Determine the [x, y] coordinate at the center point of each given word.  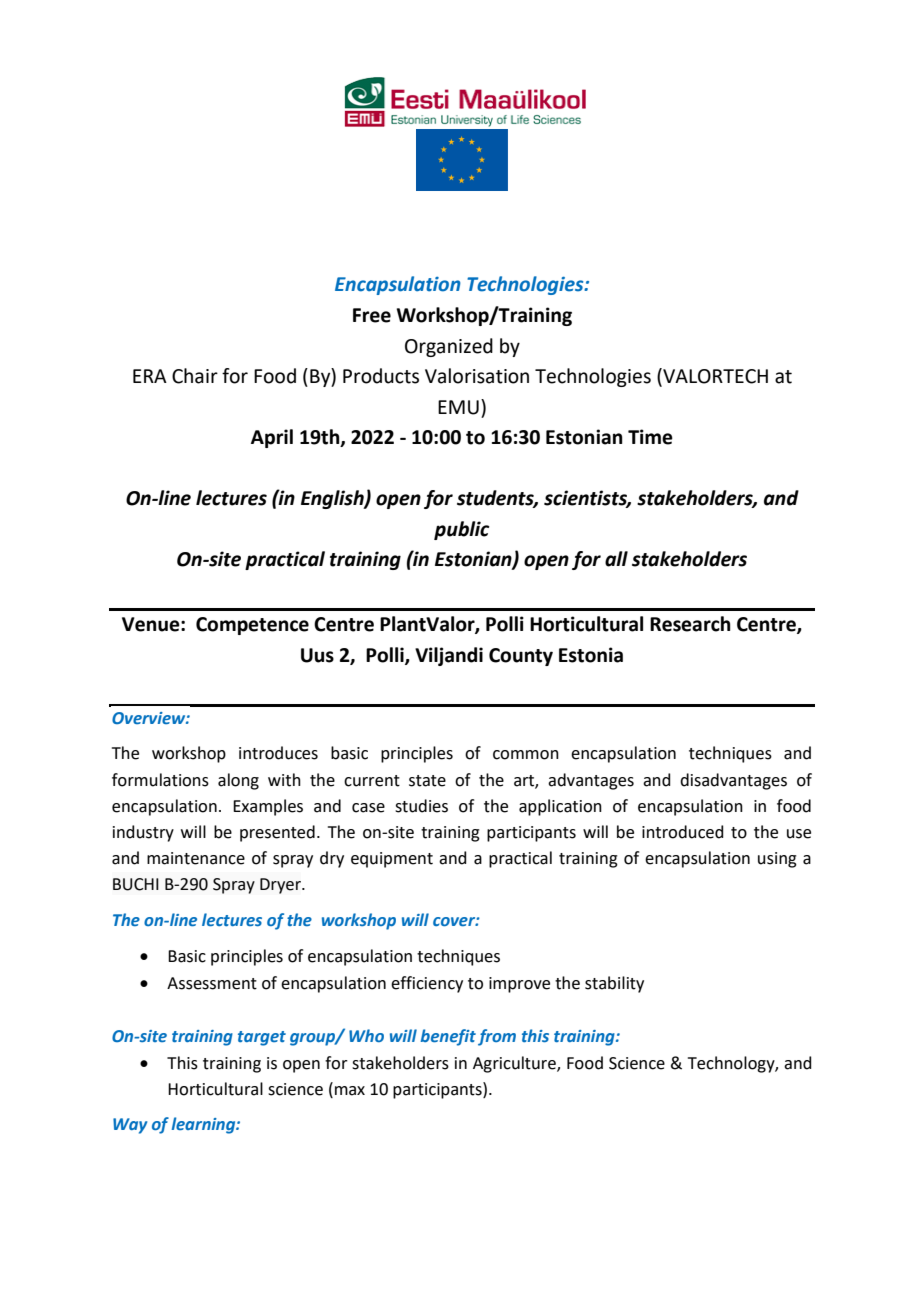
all [616, 559]
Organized [449, 347]
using [777, 860]
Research [690, 624]
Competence [252, 626]
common [526, 755]
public [462, 530]
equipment [392, 860]
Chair [195, 376]
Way [130, 1126]
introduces [278, 753]
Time [650, 437]
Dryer [281, 886]
